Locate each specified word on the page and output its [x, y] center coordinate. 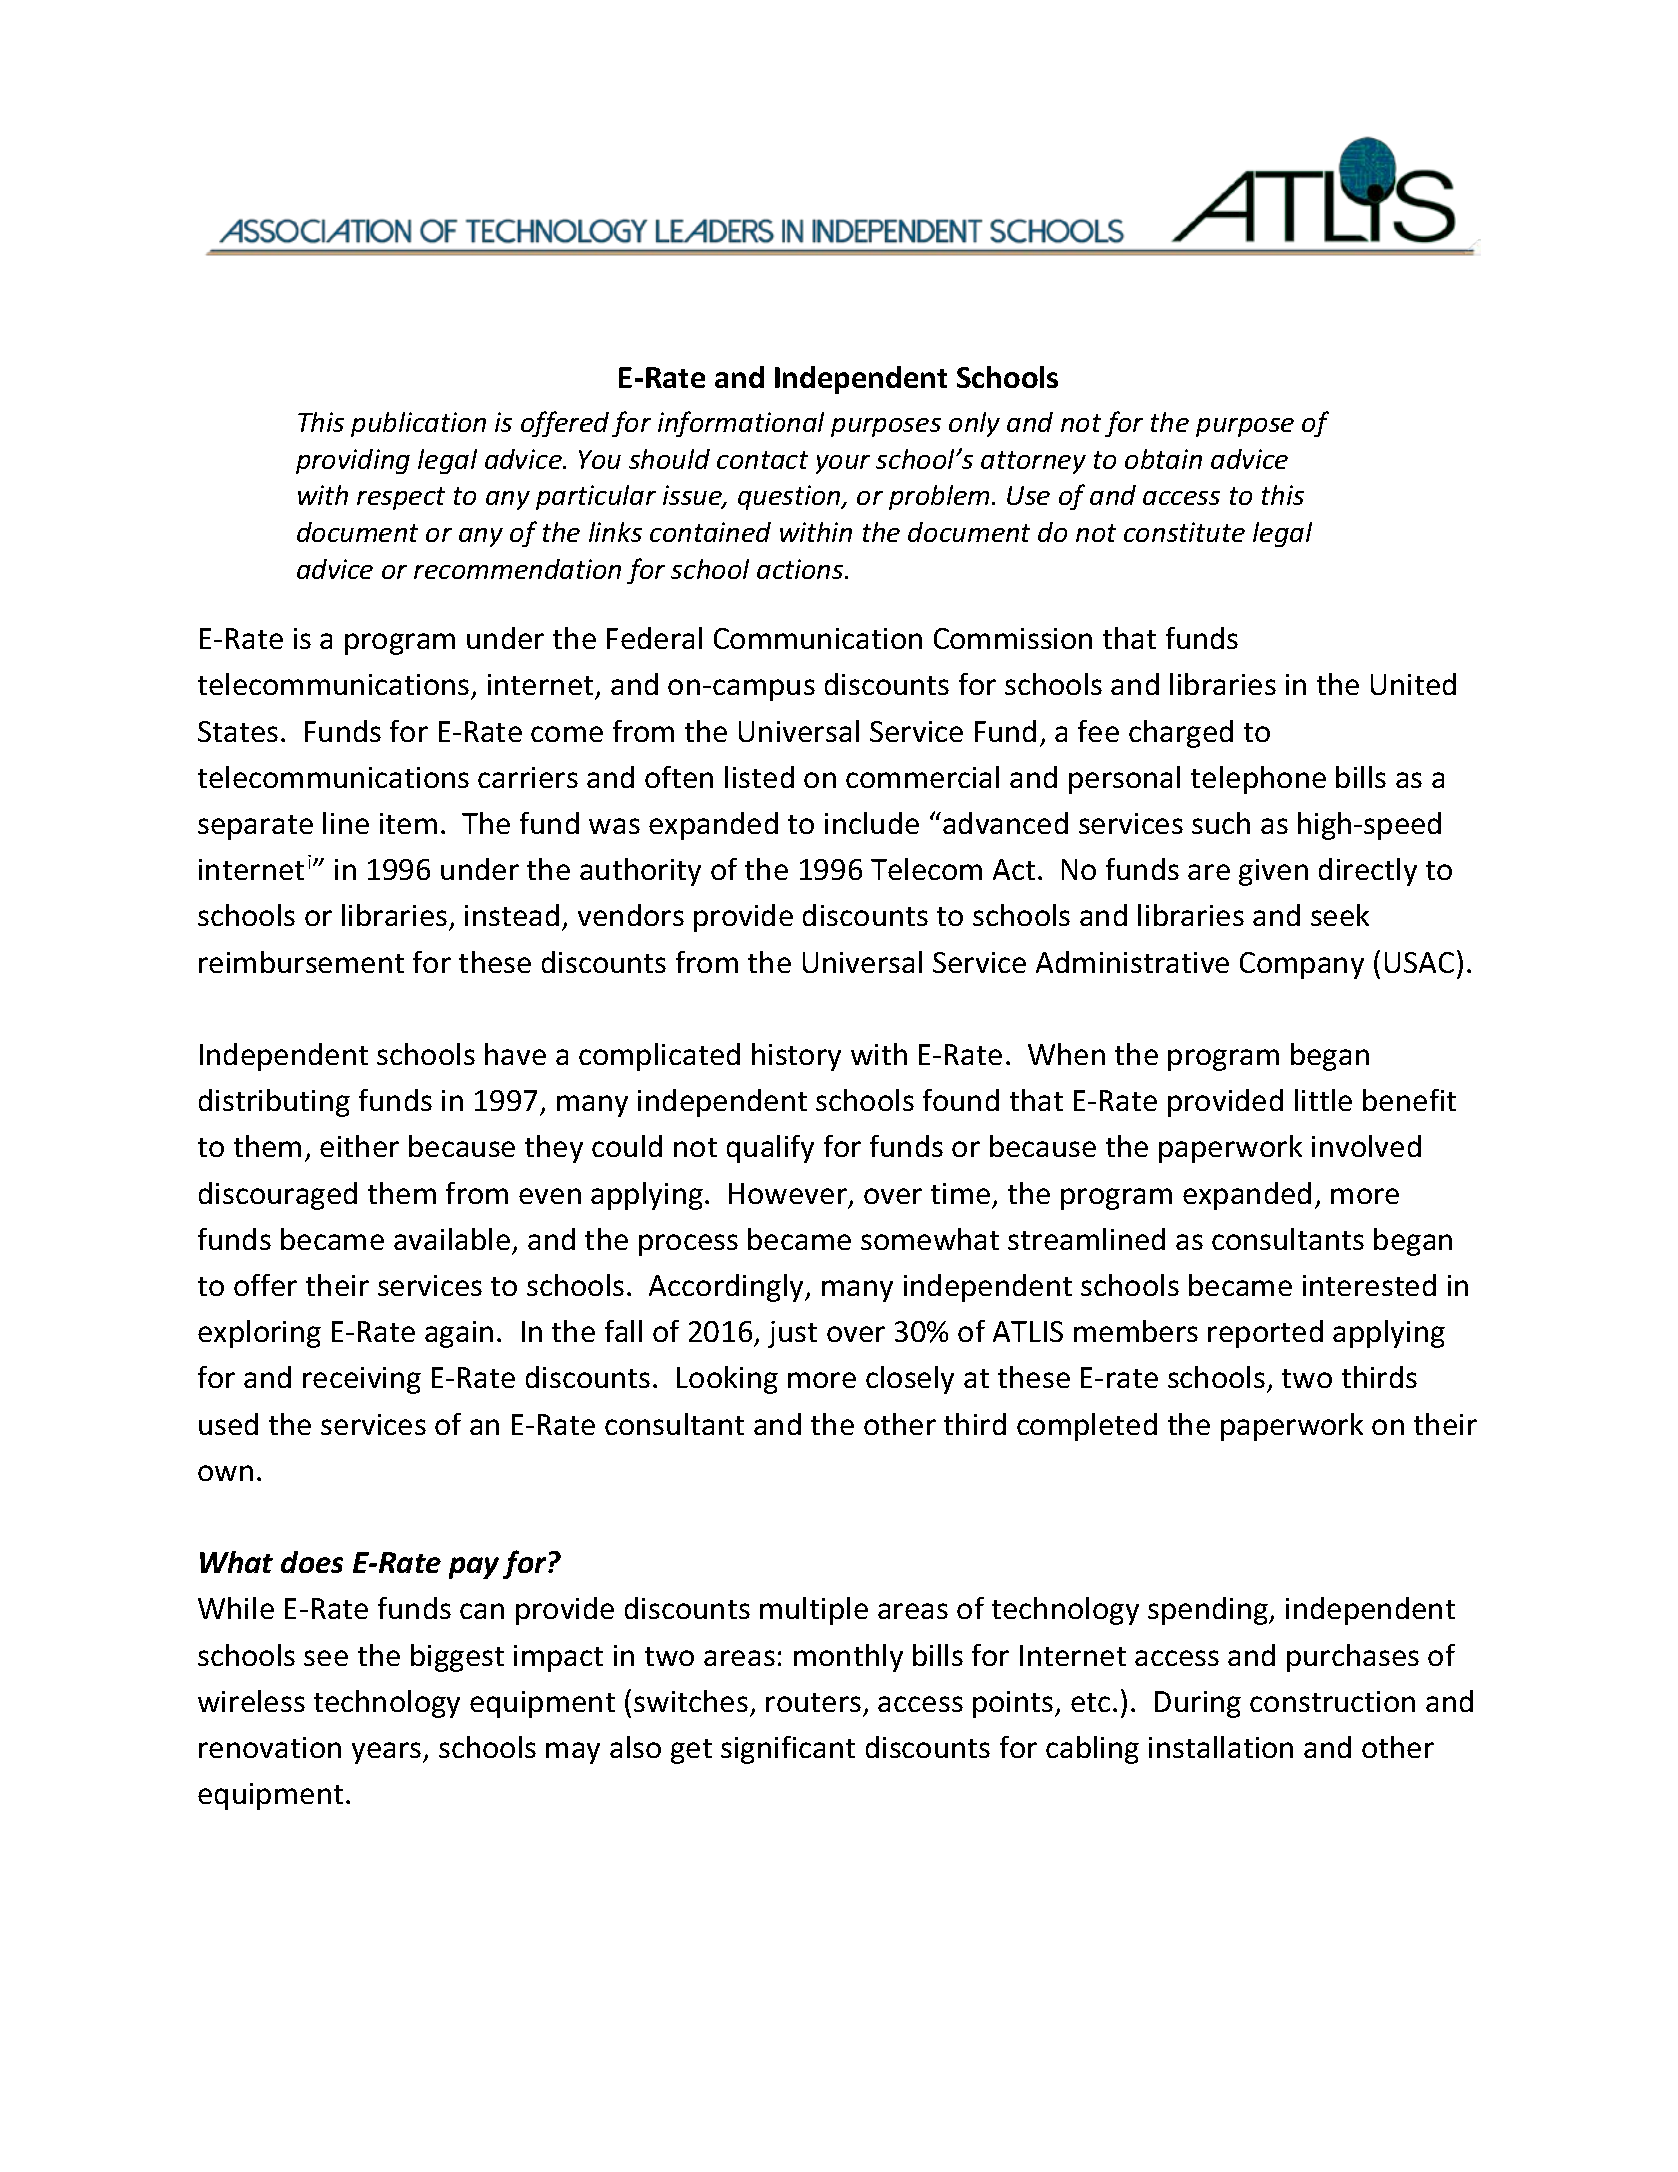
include [872, 823]
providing [353, 461]
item [408, 823]
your [843, 464]
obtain [1163, 459]
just [792, 1334]
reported [1265, 1334]
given [1273, 872]
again [459, 1334]
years [388, 1753]
